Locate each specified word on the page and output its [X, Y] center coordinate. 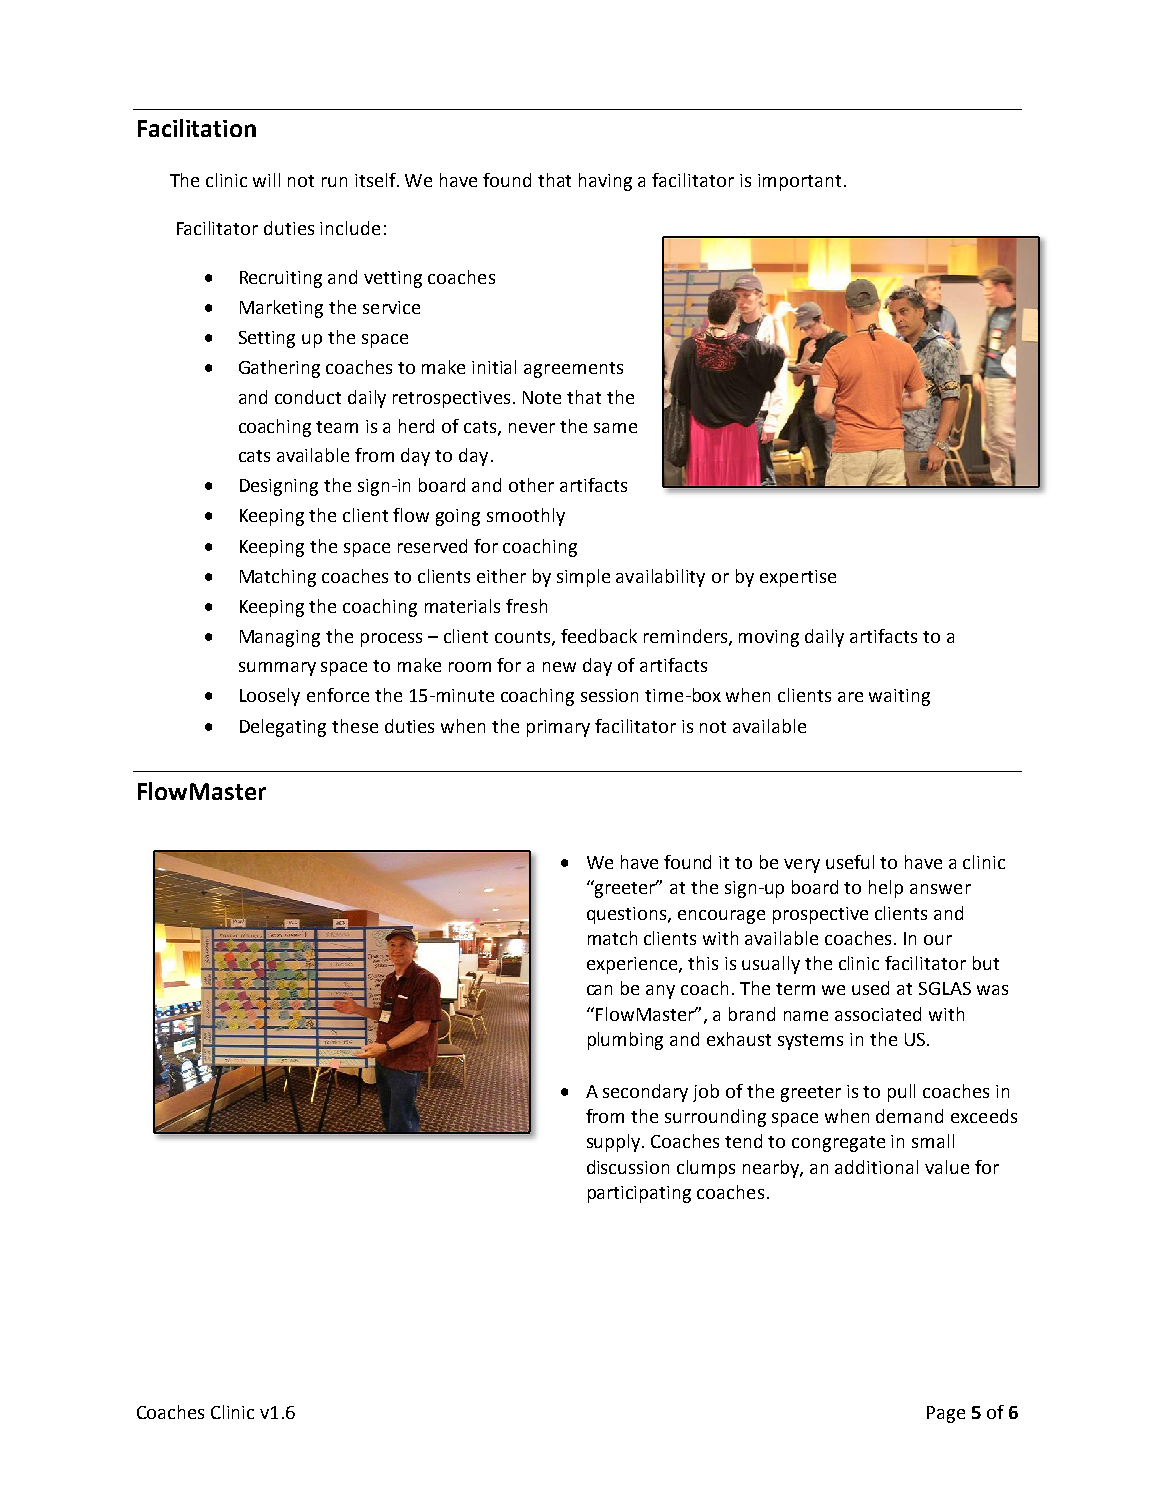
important [799, 182]
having [605, 182]
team [337, 427]
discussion [628, 1167]
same [615, 428]
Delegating [283, 728]
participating [639, 1194]
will [266, 180]
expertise [798, 578]
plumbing [625, 1041]
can [599, 990]
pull [901, 1093]
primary [558, 728]
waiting [899, 697]
